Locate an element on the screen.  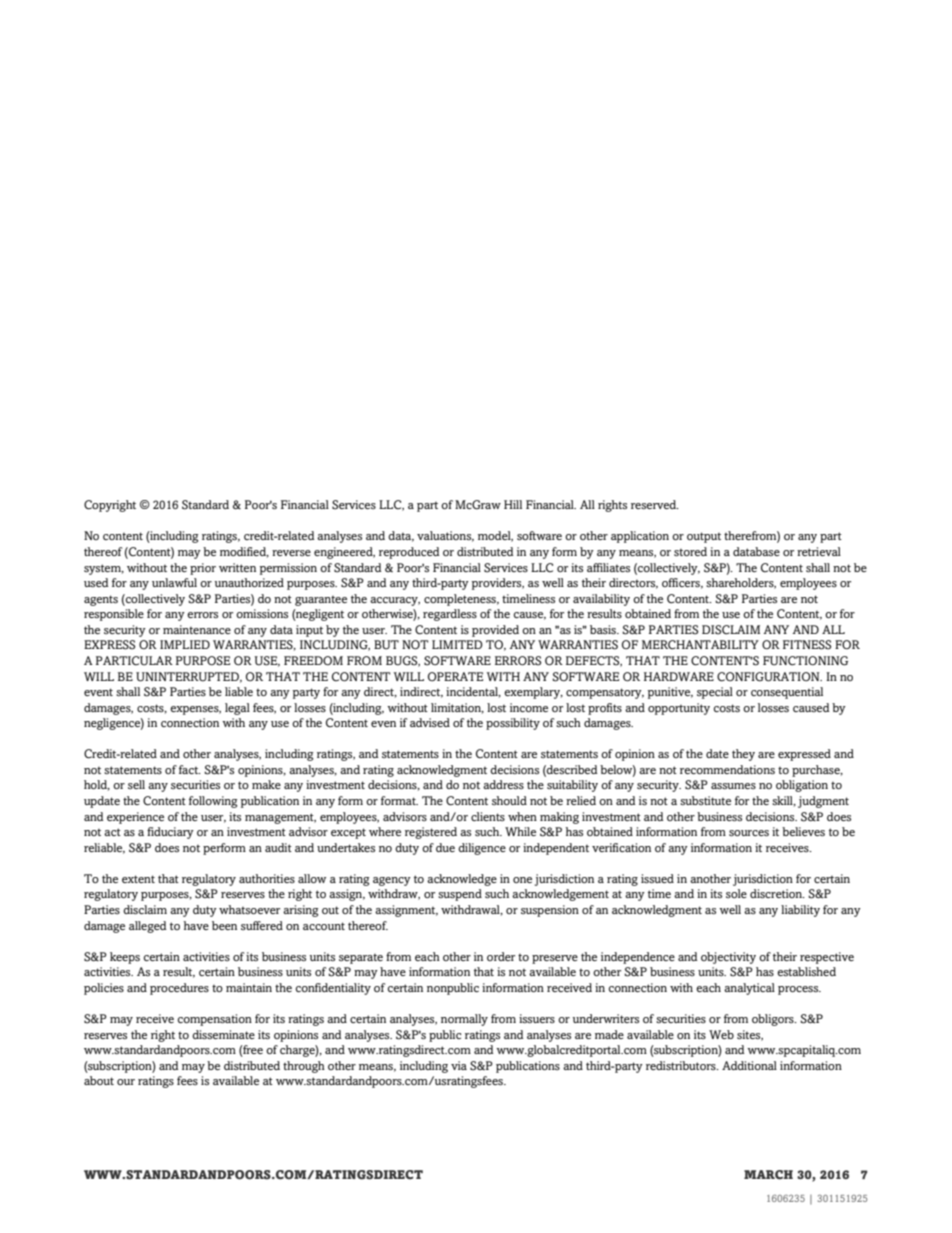
modified is located at coordinates (244, 552).
